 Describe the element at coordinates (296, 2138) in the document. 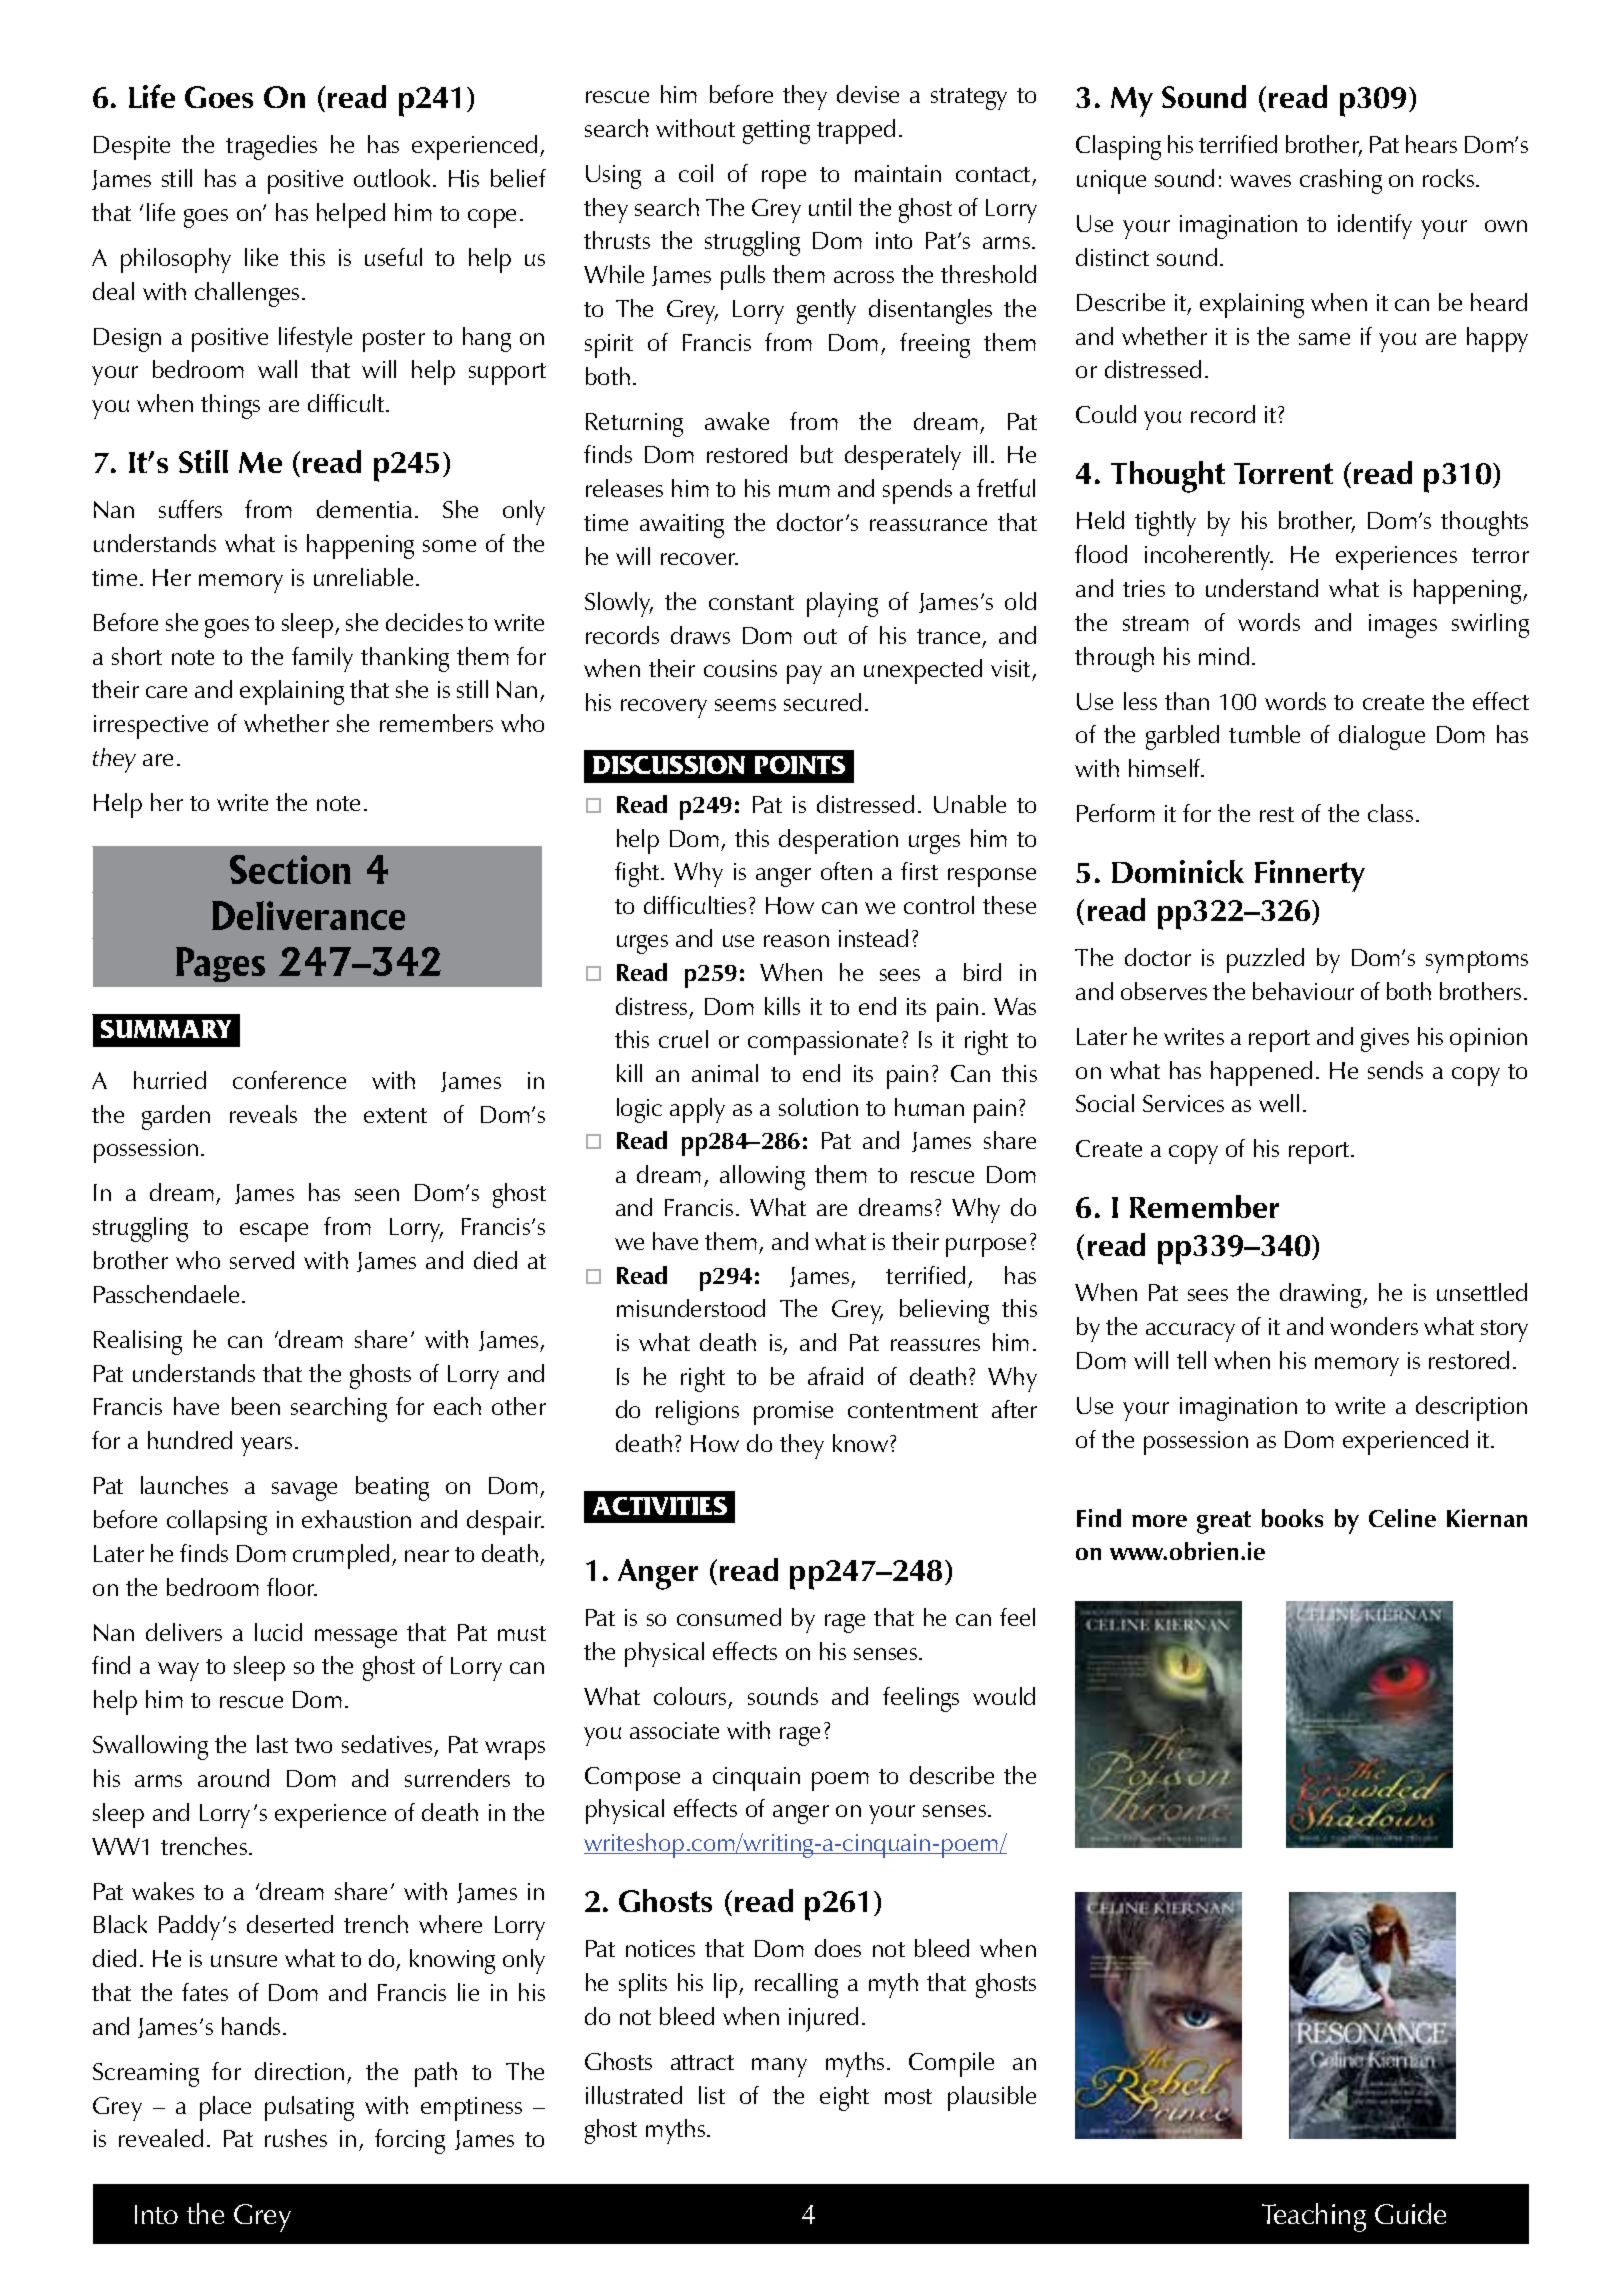

I see `rushes` at that location.
